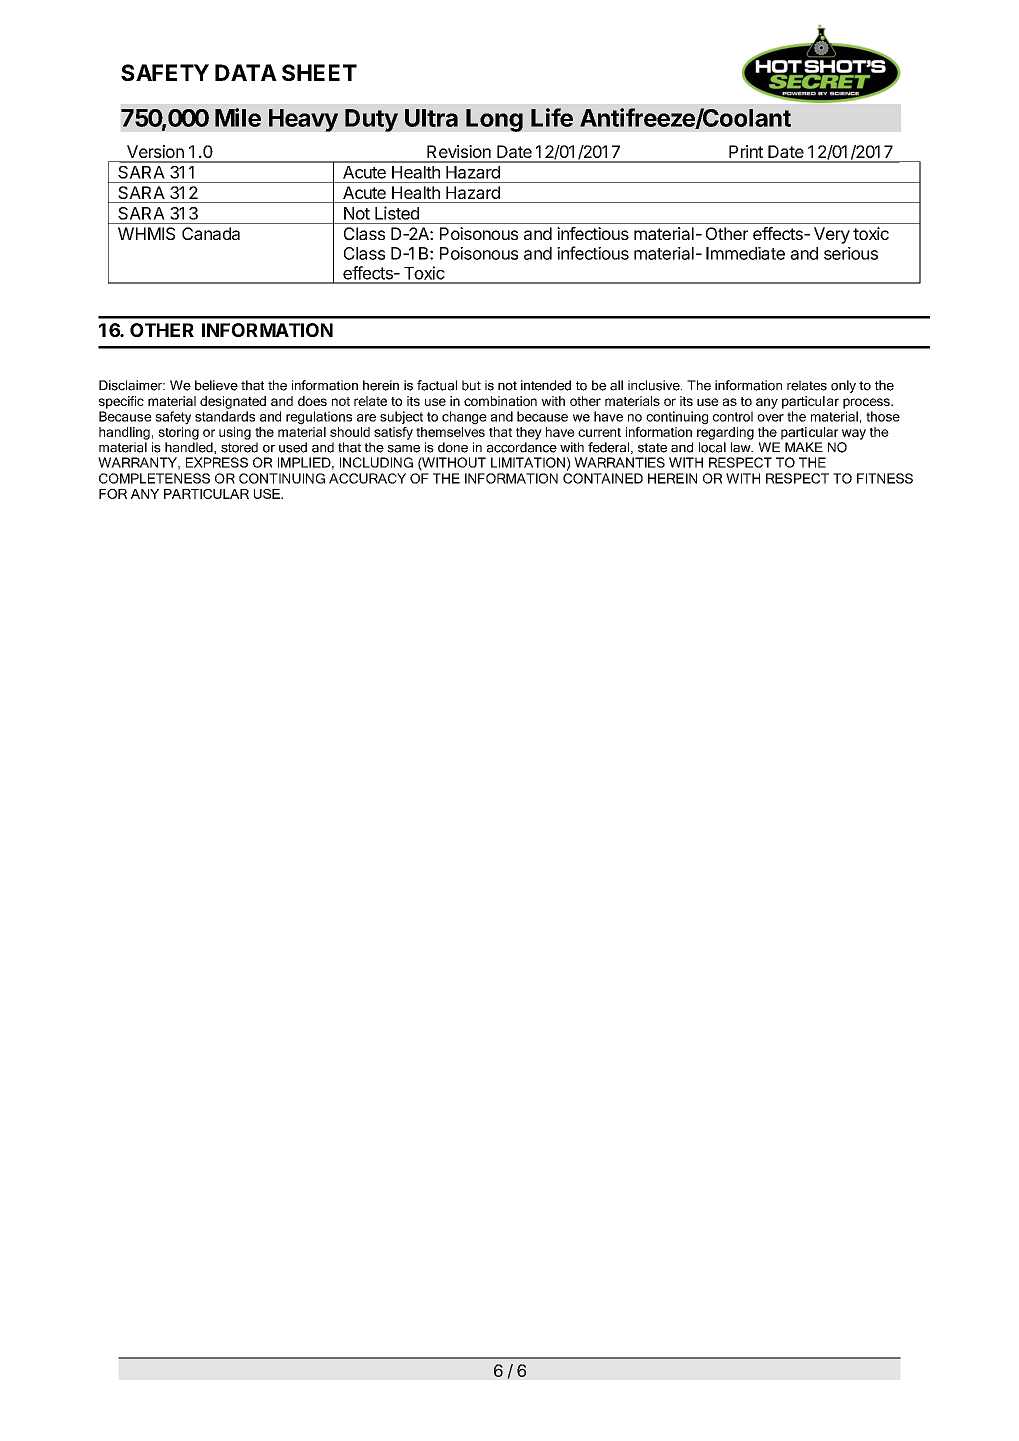  I want to click on designated, so click(233, 402).
